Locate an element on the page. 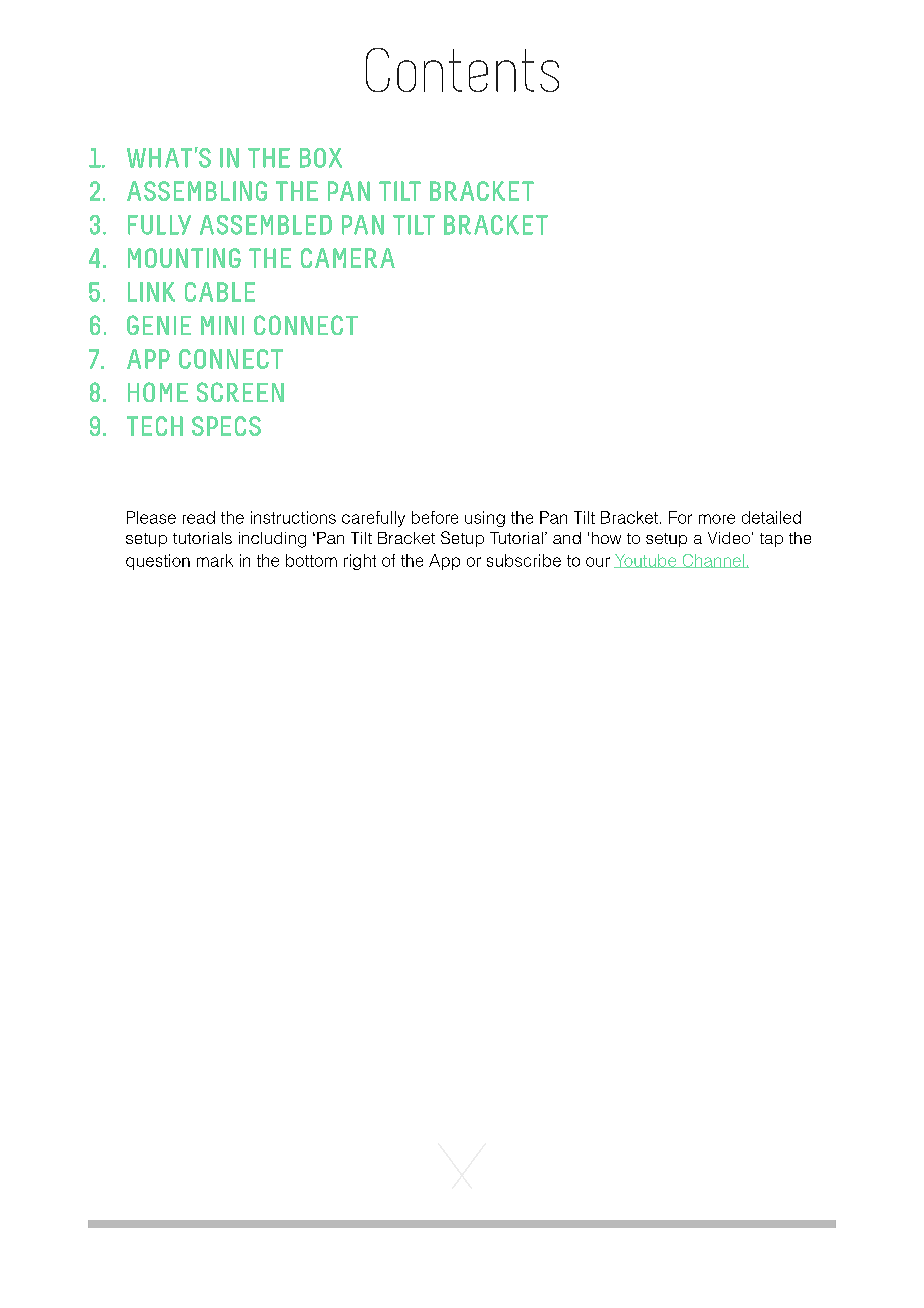  MOUNTING is located at coordinates (184, 258).
